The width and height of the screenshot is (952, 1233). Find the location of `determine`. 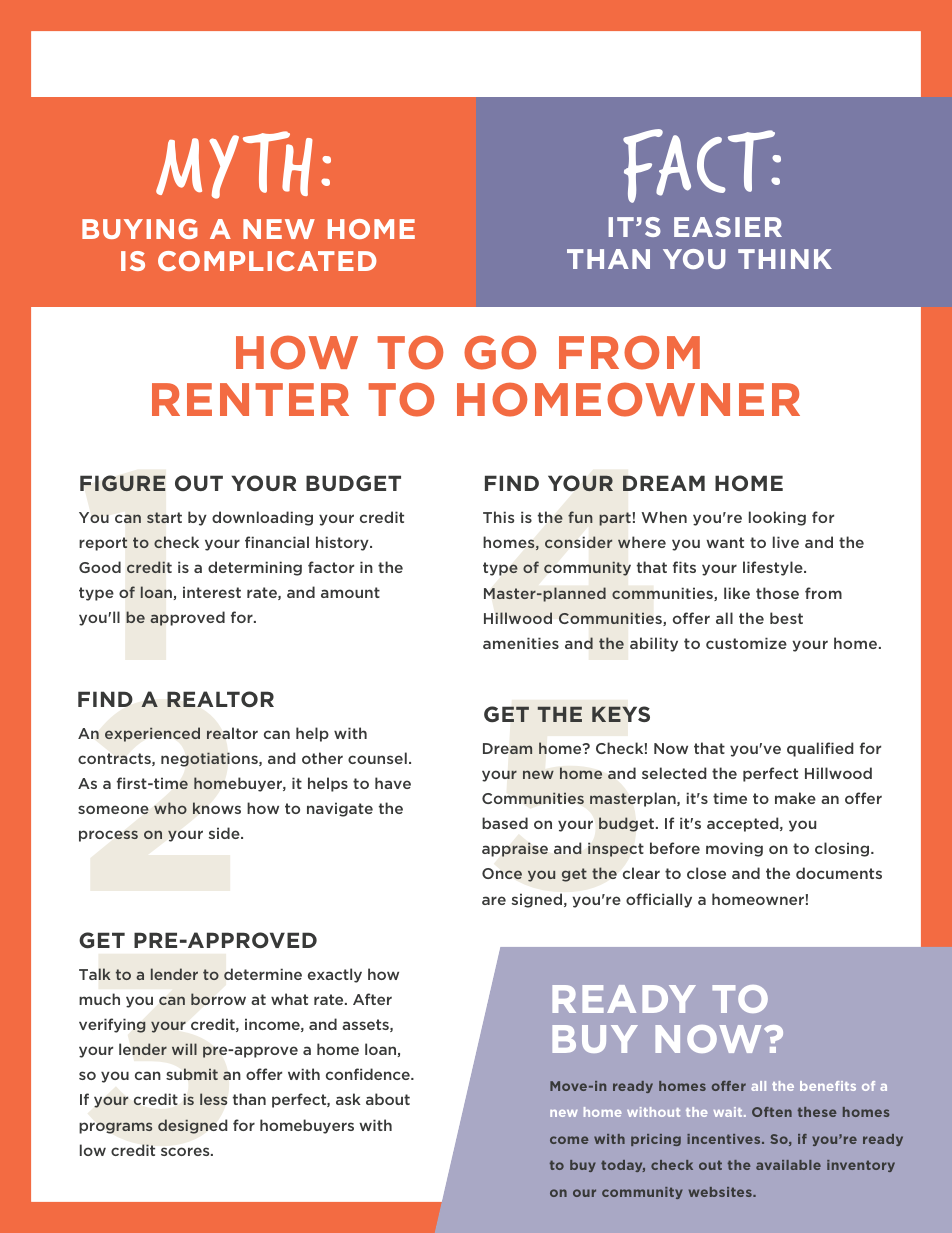

determine is located at coordinates (263, 974).
